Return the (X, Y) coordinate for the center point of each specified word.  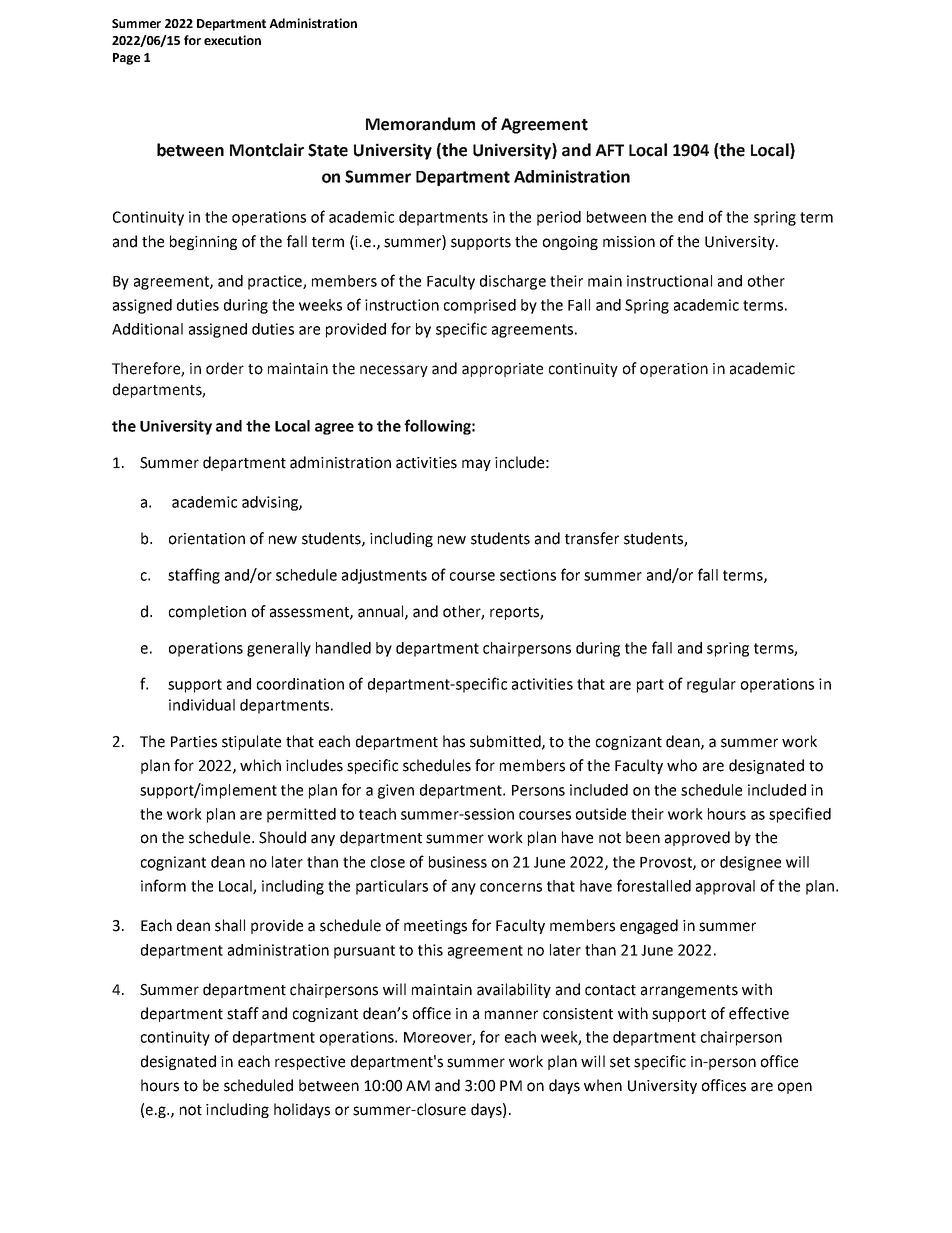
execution (232, 40)
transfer (592, 538)
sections (528, 575)
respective (310, 1063)
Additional (147, 329)
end (690, 217)
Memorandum (420, 124)
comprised (480, 306)
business (458, 862)
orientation (207, 539)
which (260, 765)
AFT (609, 150)
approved (697, 838)
